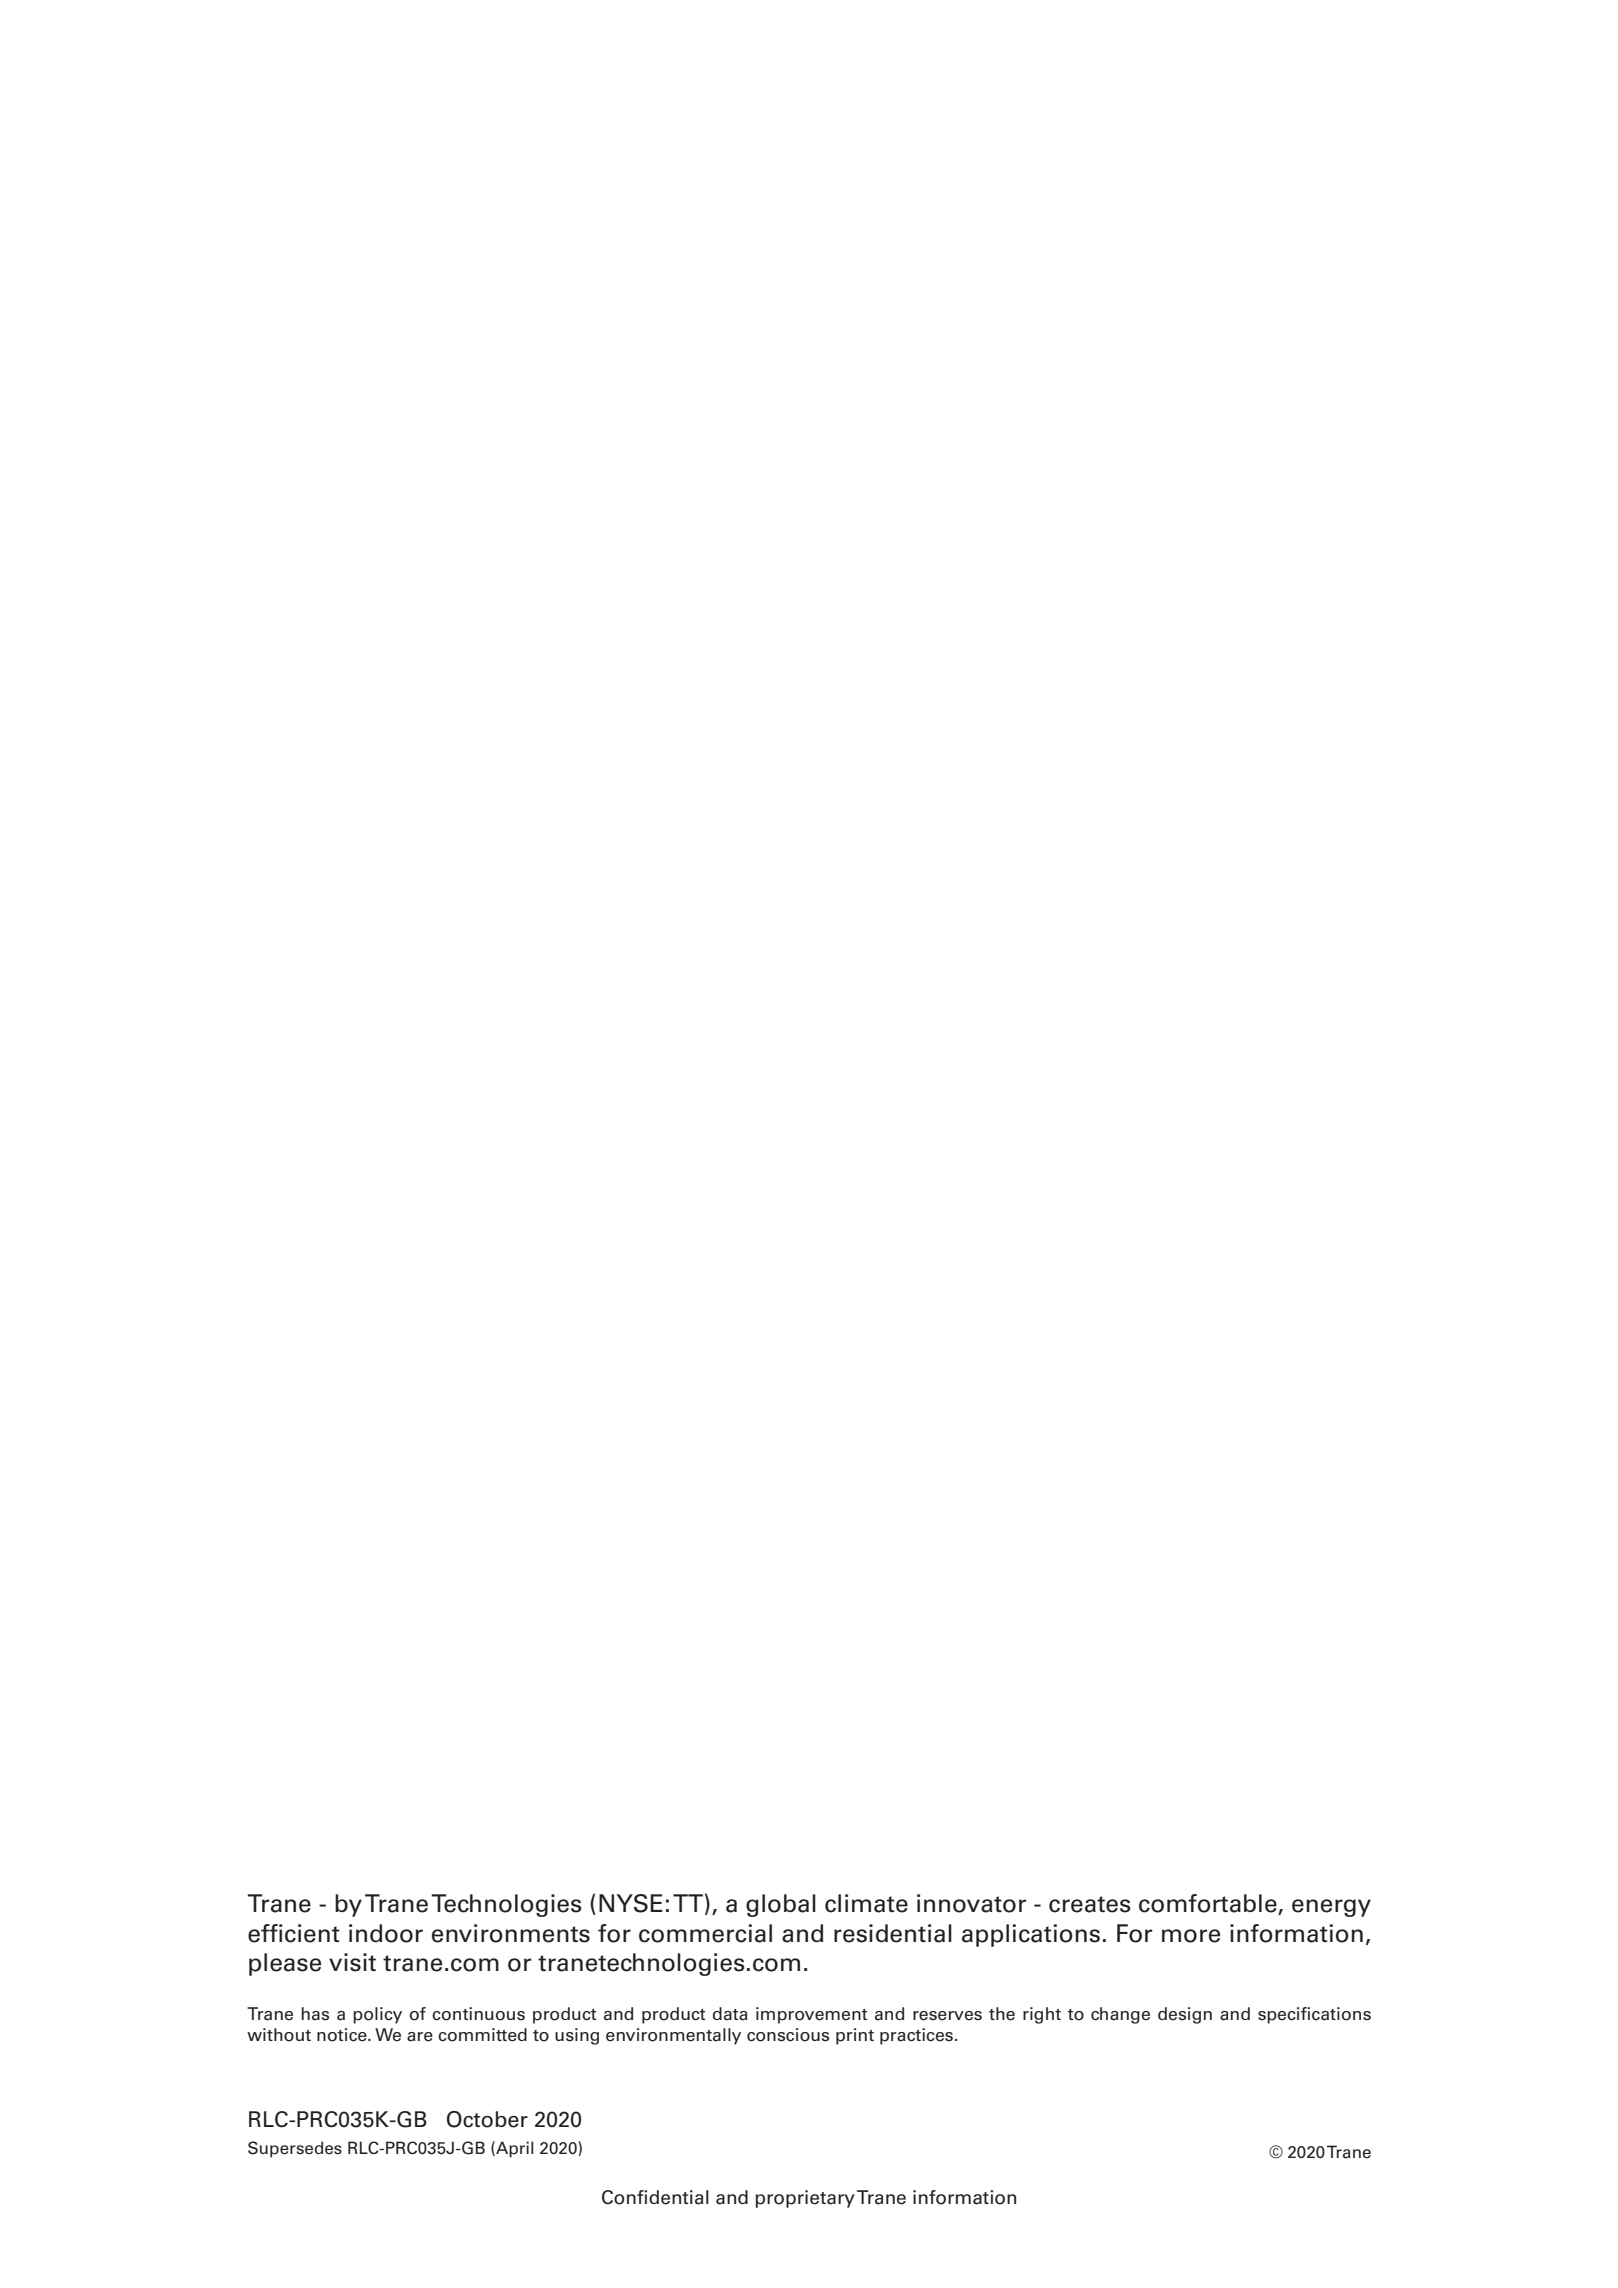  I want to click on comfortable, so click(1209, 1904).
